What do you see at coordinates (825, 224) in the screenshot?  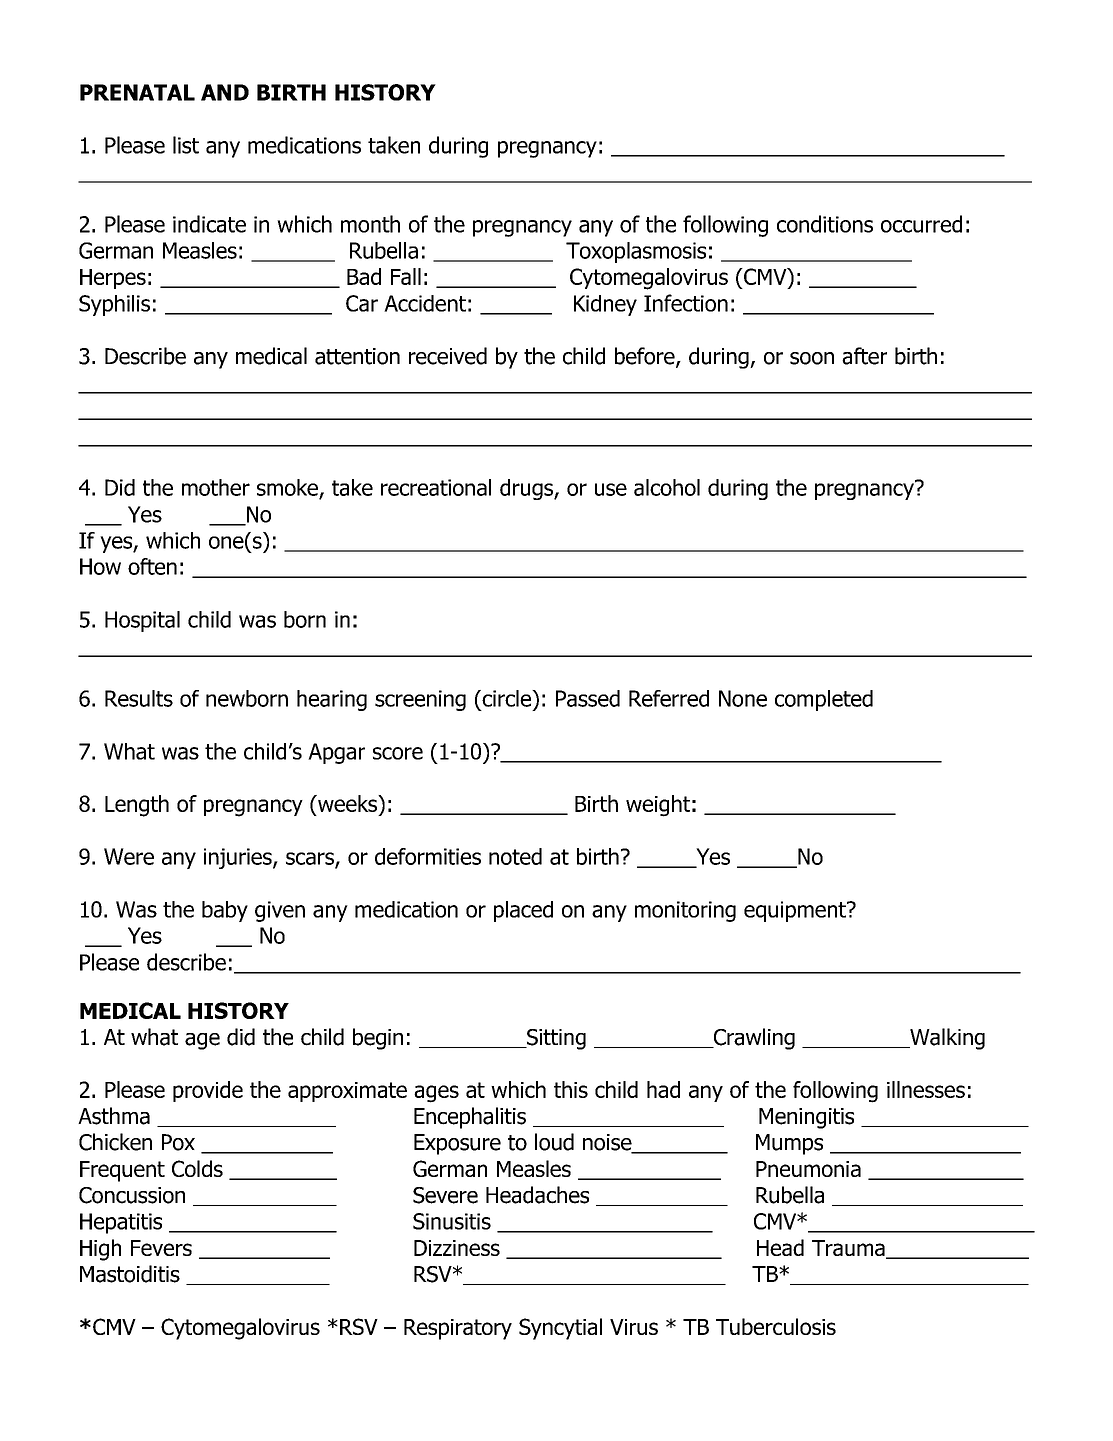 I see `conditions` at bounding box center [825, 224].
